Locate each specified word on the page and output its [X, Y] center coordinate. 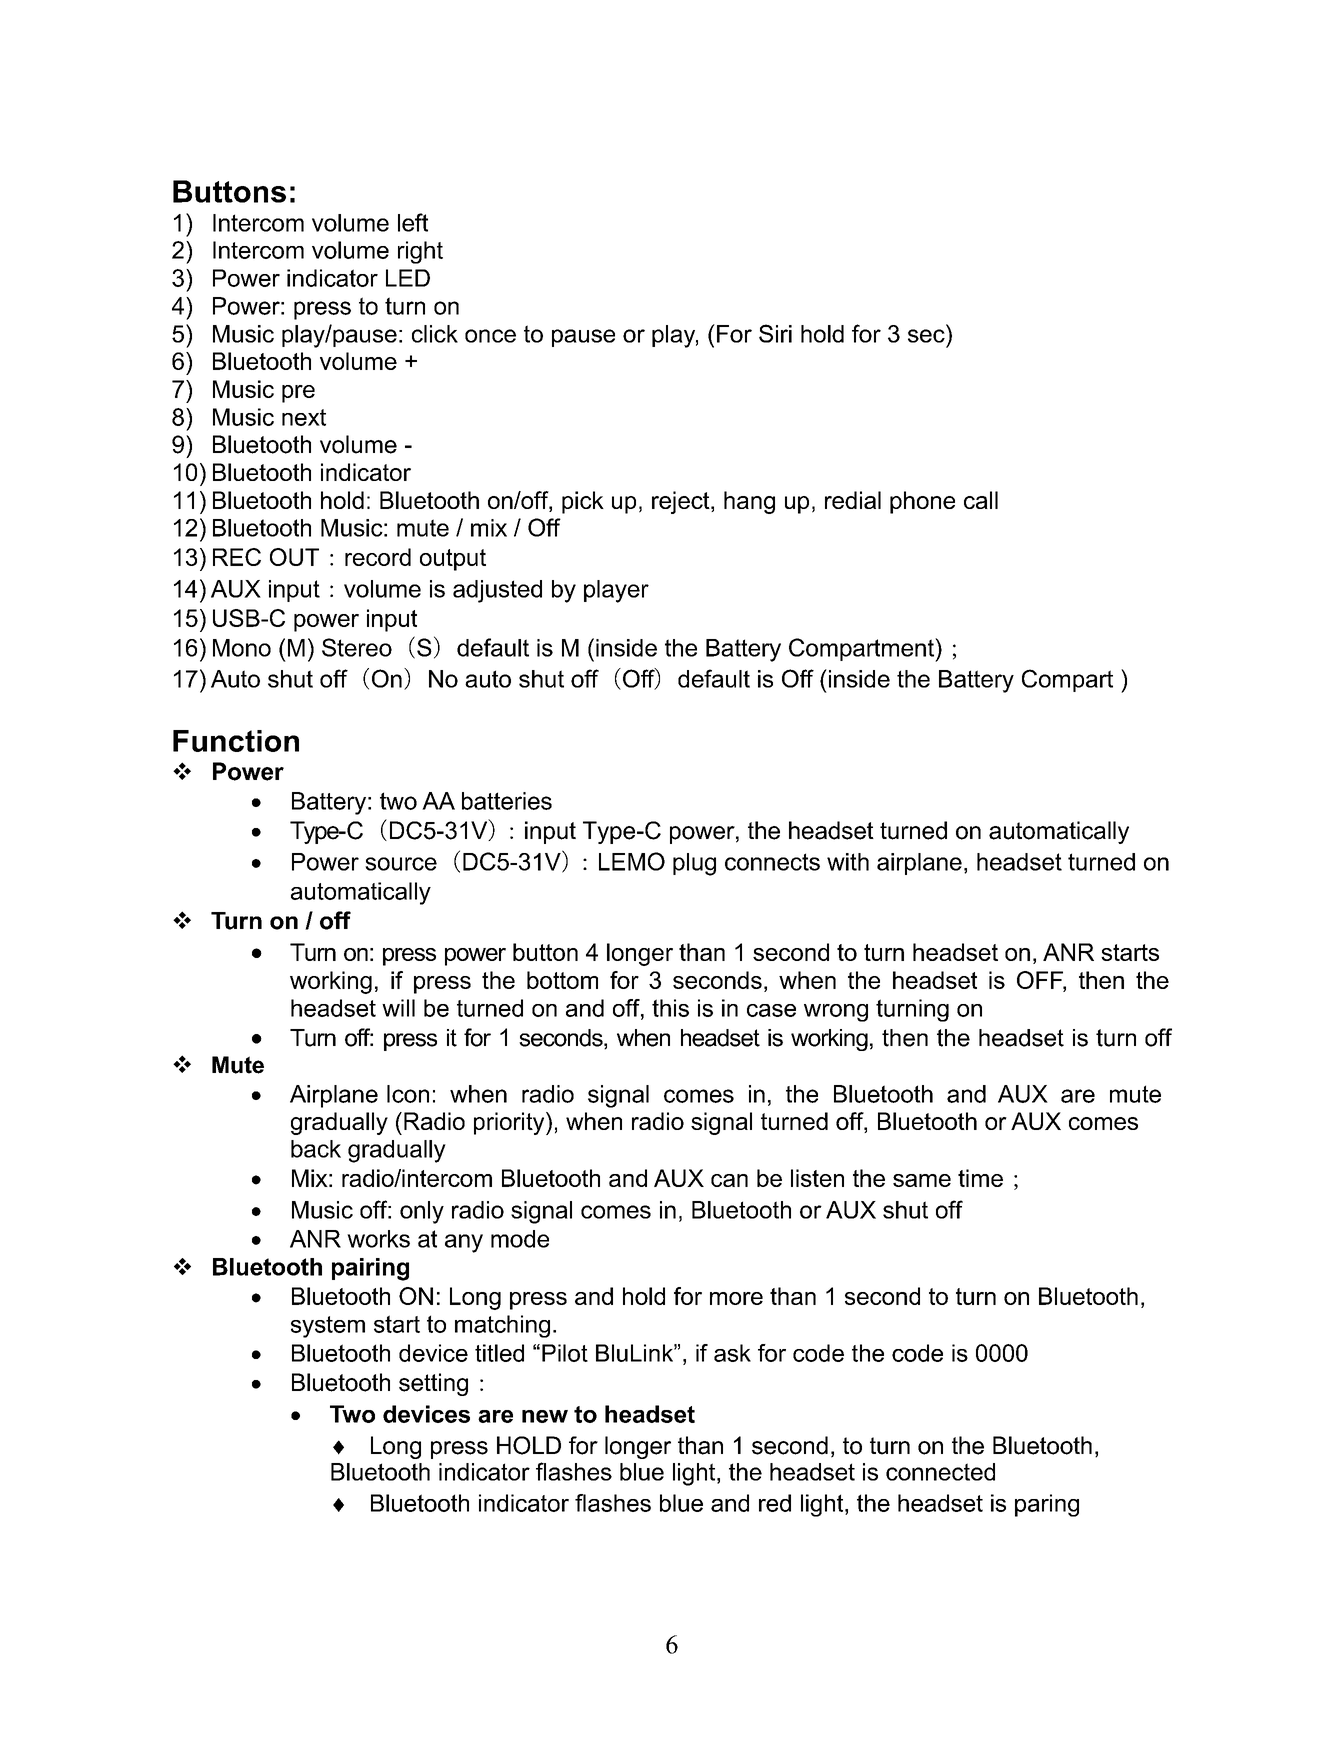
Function [236, 741]
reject [682, 502]
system [328, 1327]
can [729, 1180]
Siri [775, 333]
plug [694, 864]
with [848, 862]
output [453, 560]
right [420, 252]
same [922, 1180]
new [545, 1416]
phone [922, 502]
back [316, 1149]
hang [749, 502]
